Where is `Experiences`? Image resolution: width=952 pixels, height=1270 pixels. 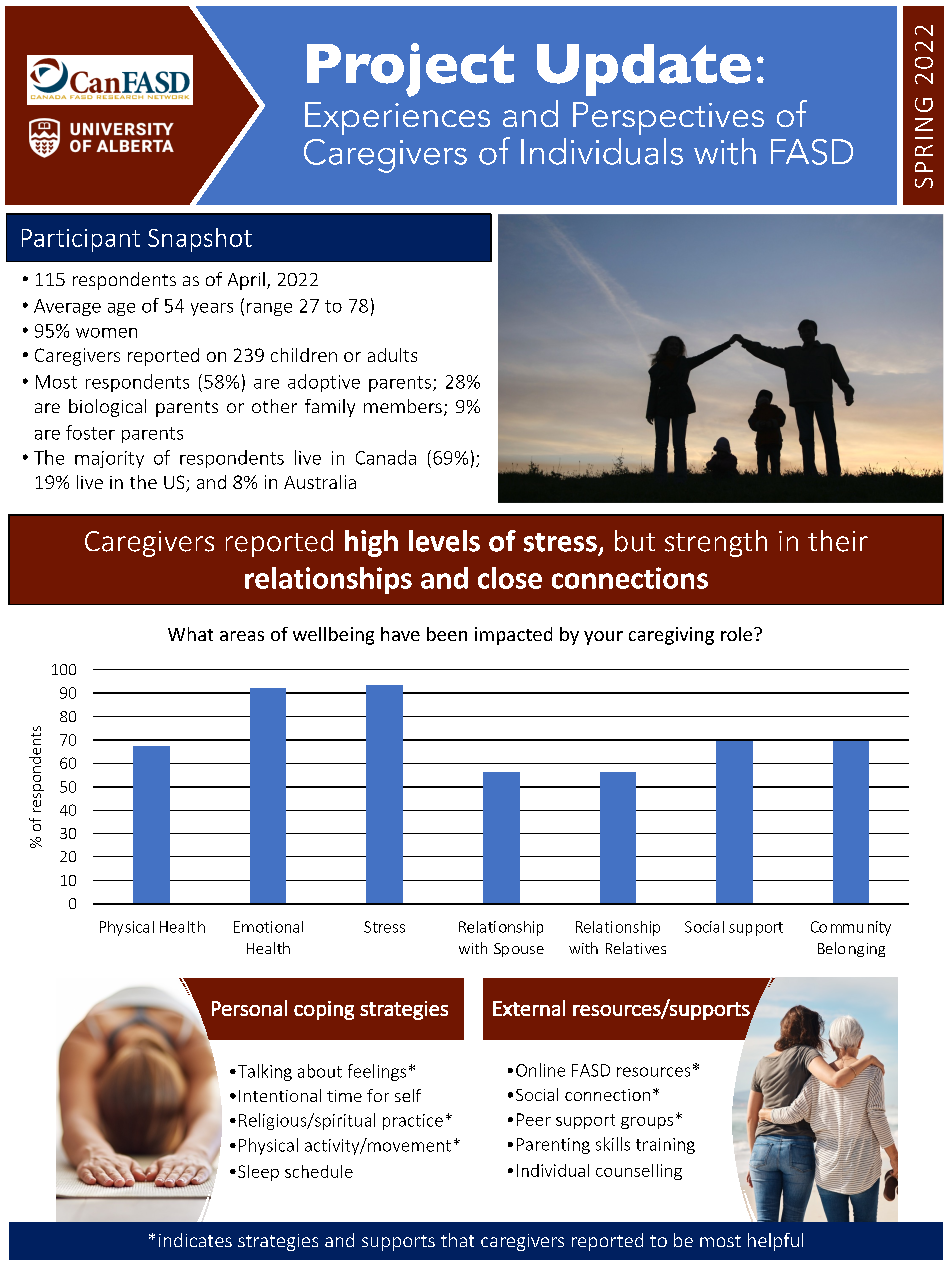
Experiences is located at coordinates (397, 118).
